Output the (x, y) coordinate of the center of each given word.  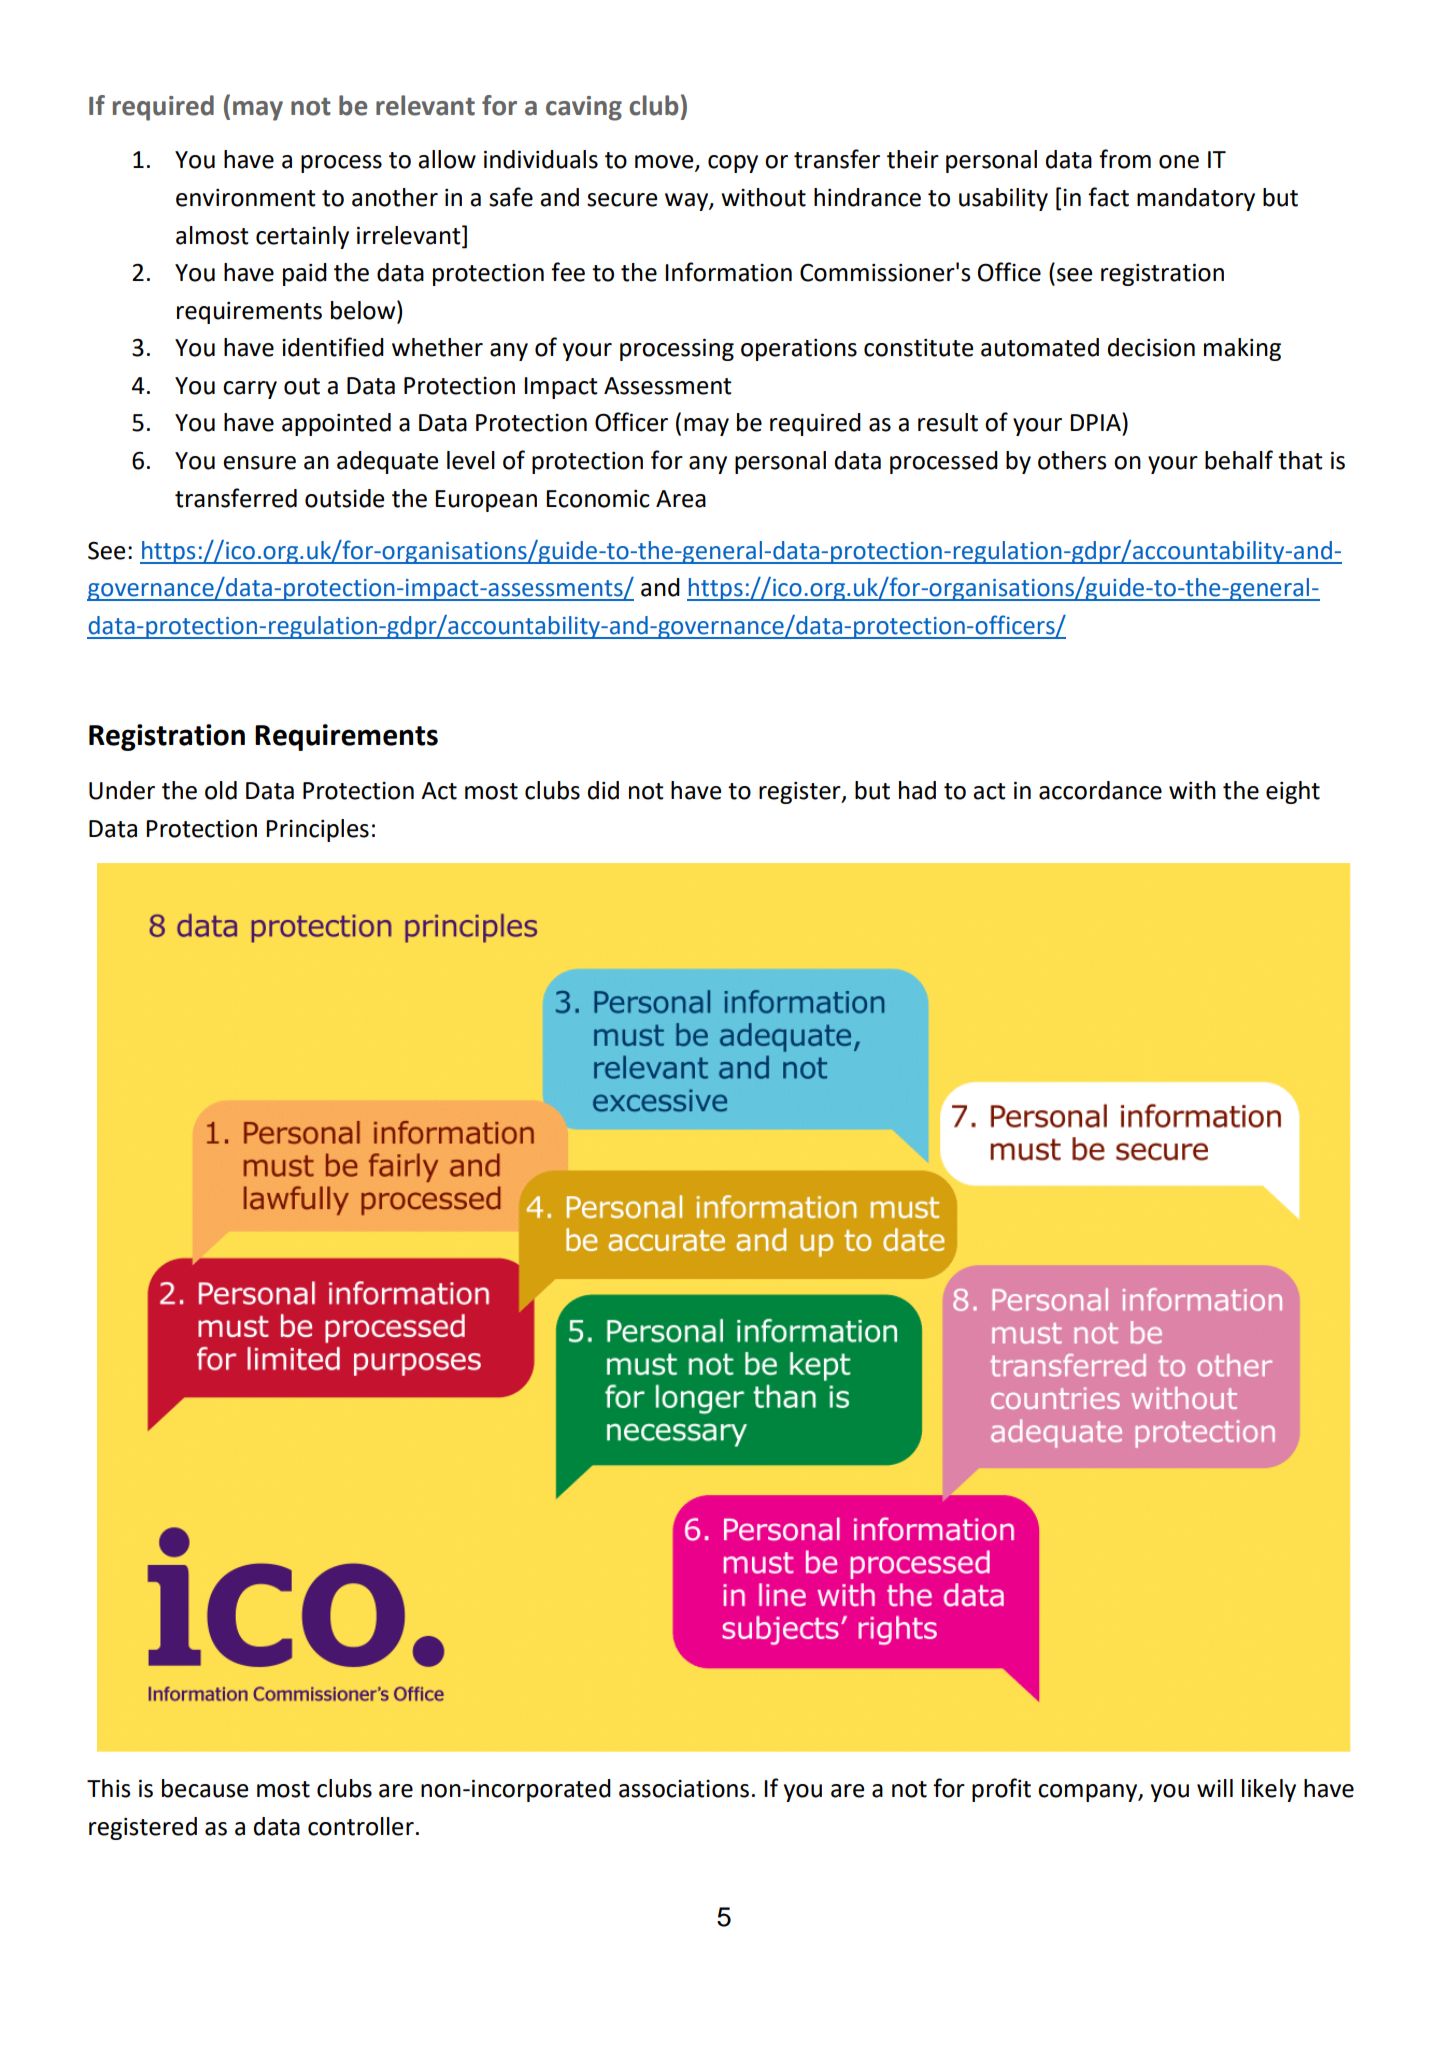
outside (344, 498)
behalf (1239, 460)
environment (246, 198)
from (1125, 159)
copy (733, 164)
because (205, 1788)
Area (681, 499)
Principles (317, 830)
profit (1001, 1790)
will (1215, 1788)
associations (684, 1789)
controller (361, 1826)
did (603, 790)
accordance (1100, 790)
